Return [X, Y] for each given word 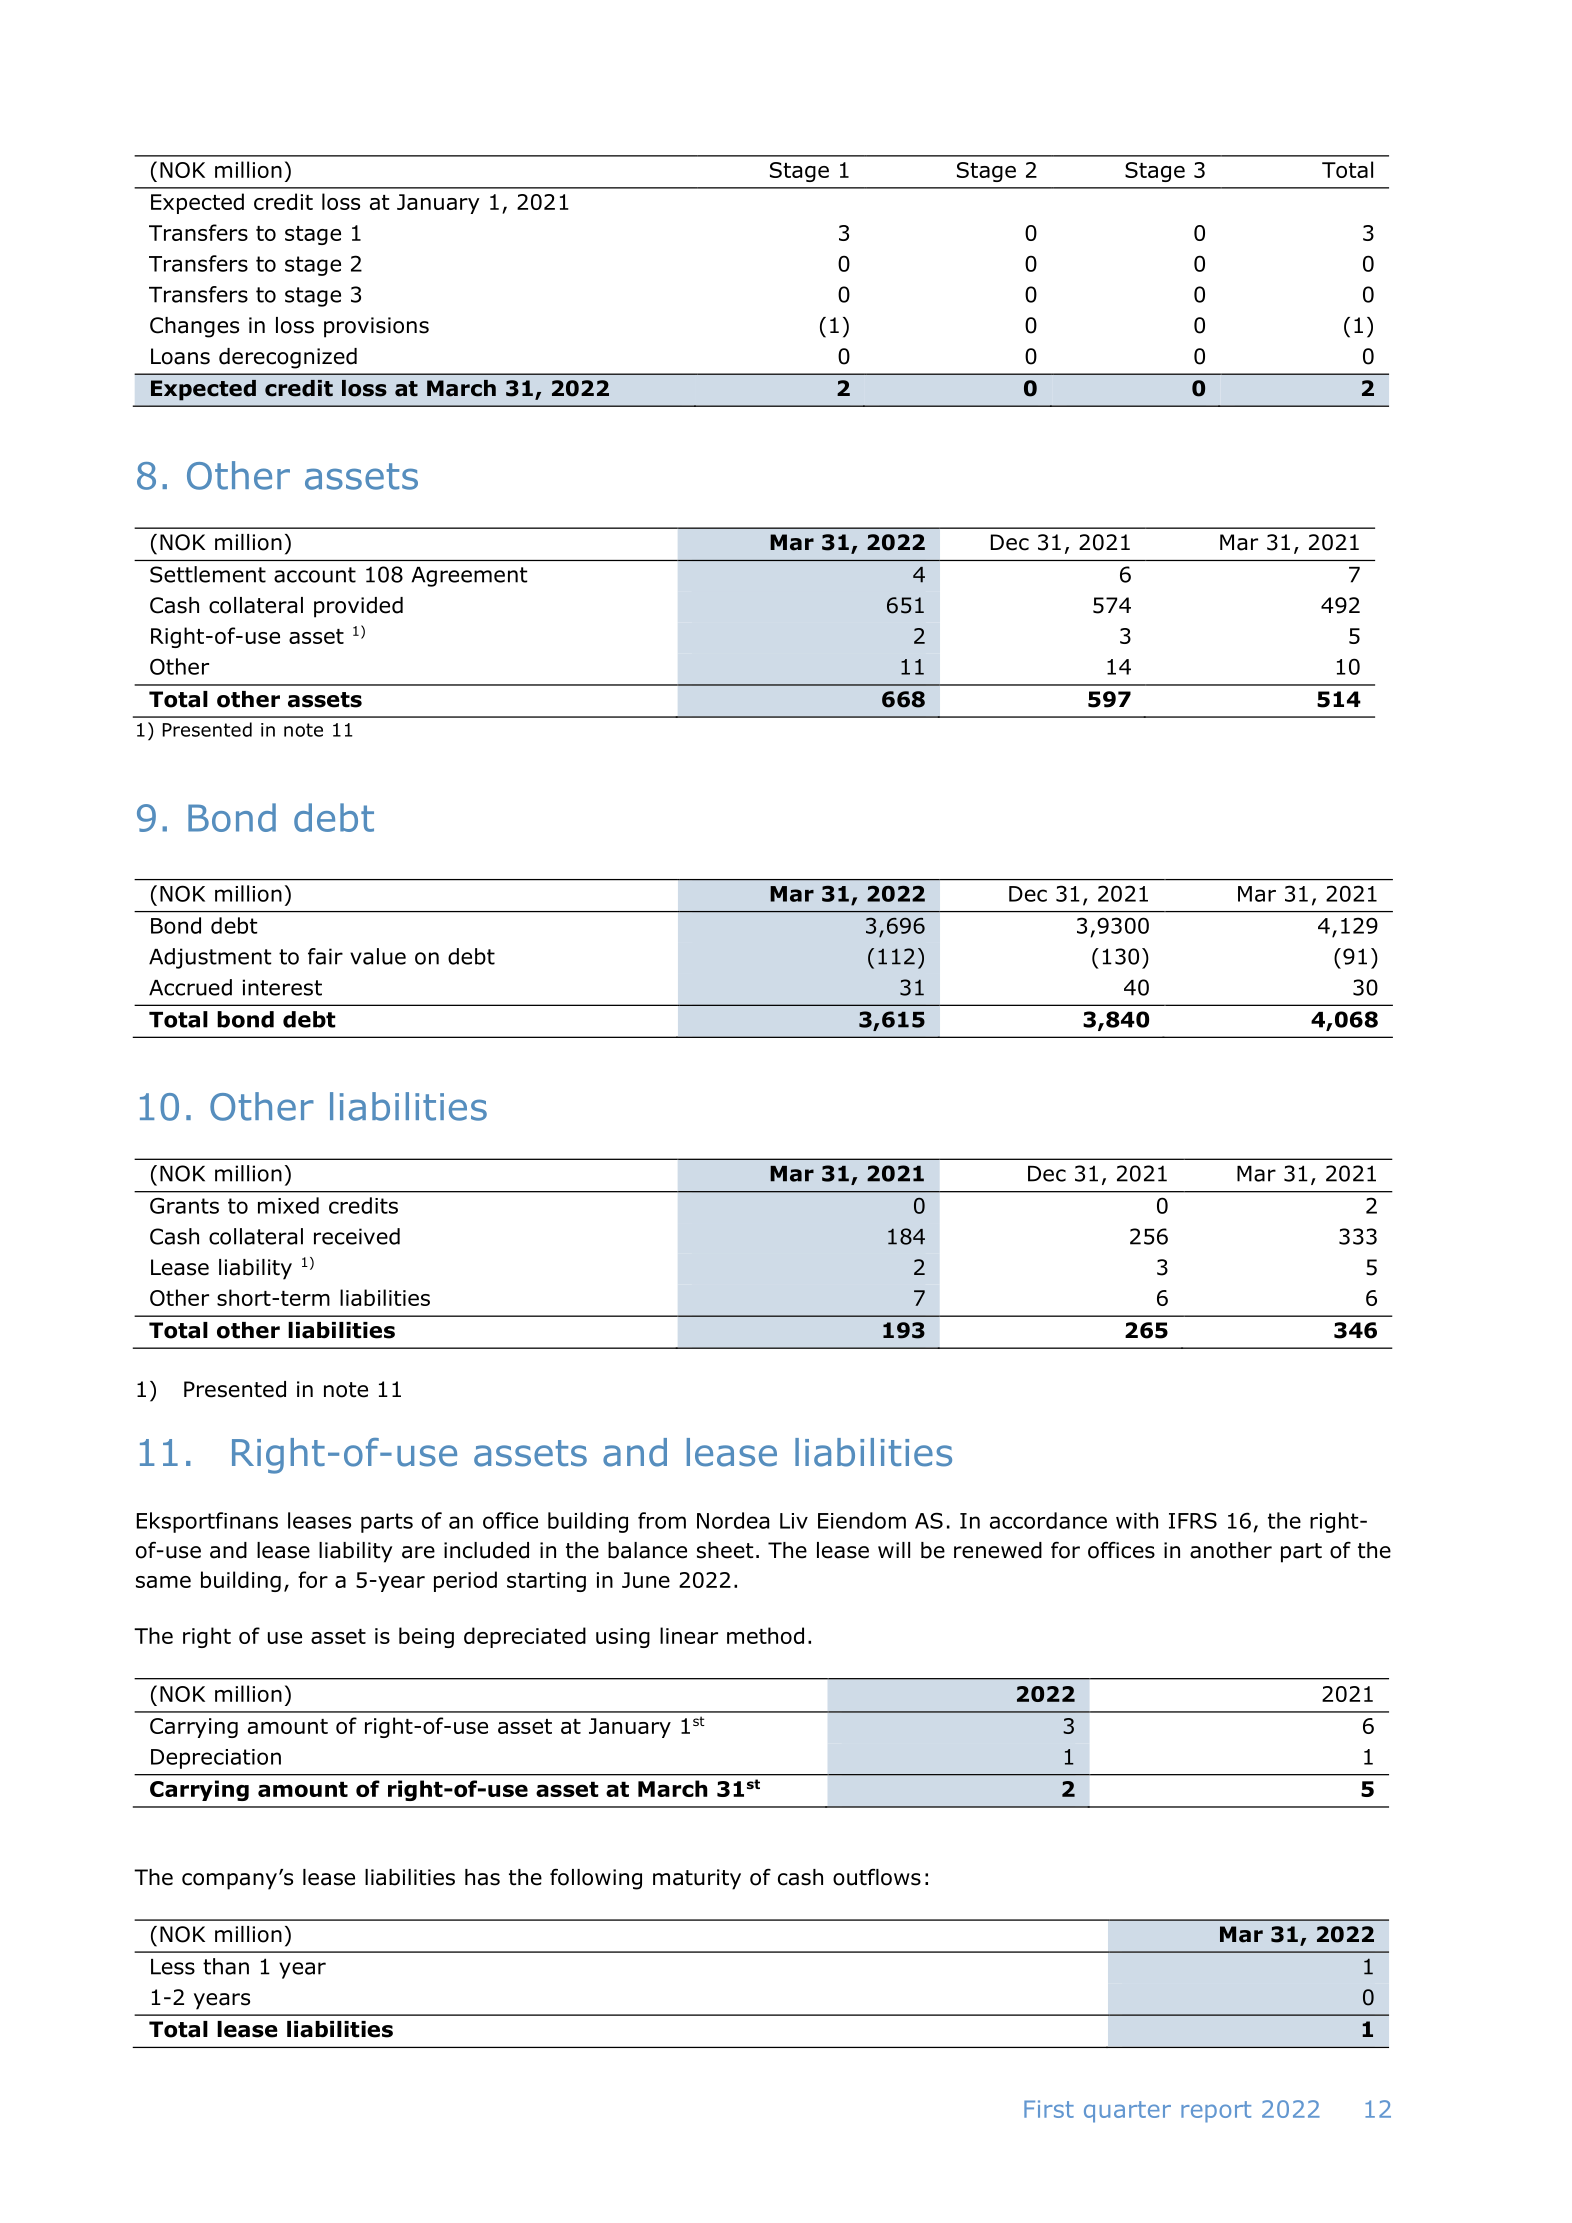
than [226, 1966]
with [1137, 1520]
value [378, 956]
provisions [376, 327]
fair [325, 956]
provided [358, 607]
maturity [697, 1879]
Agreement [469, 577]
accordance [1048, 1520]
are [418, 1552]
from [662, 1520]
